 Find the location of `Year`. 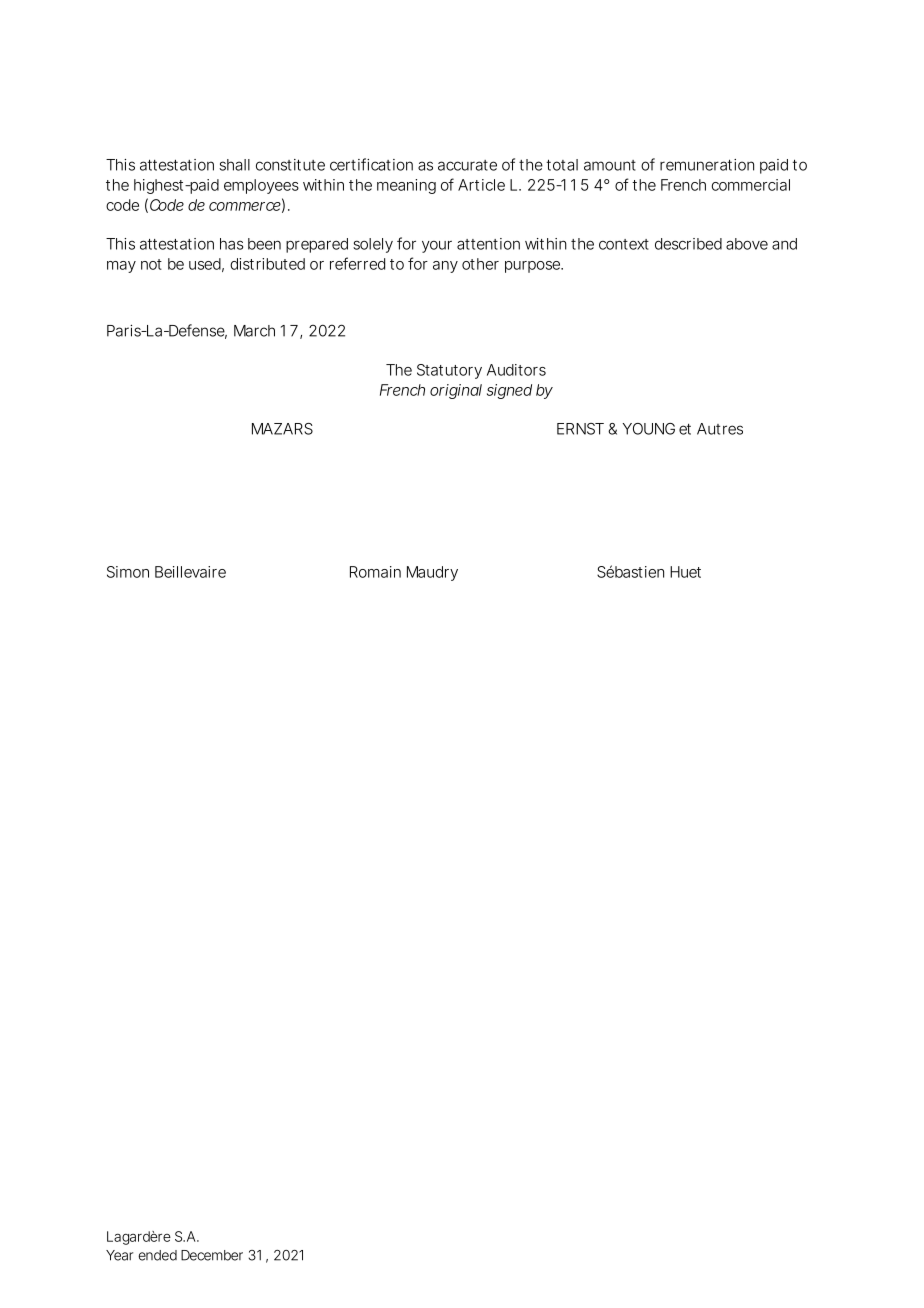

Year is located at coordinates (119, 1255).
